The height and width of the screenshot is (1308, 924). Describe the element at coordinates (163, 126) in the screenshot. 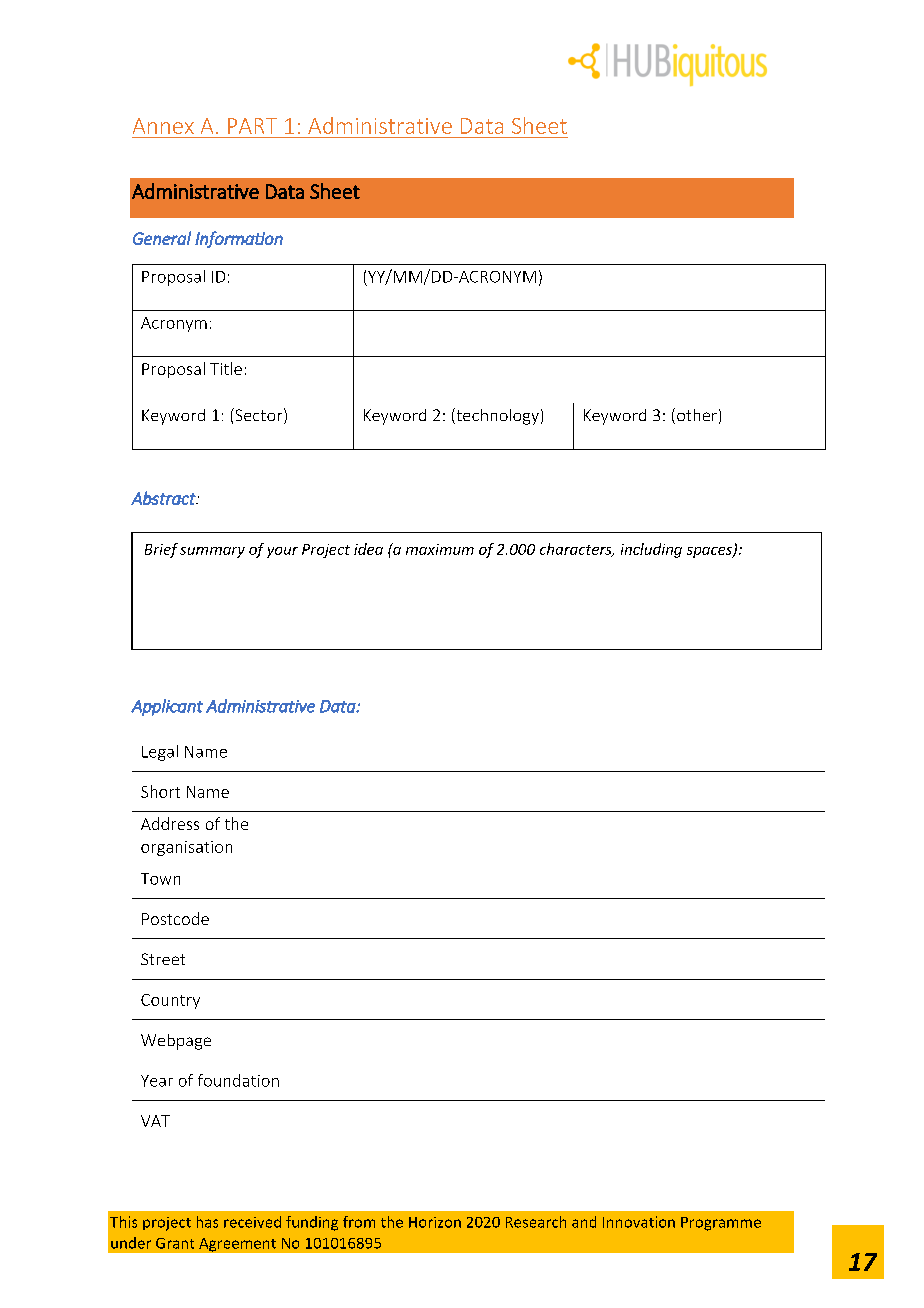

I see `Annex` at that location.
